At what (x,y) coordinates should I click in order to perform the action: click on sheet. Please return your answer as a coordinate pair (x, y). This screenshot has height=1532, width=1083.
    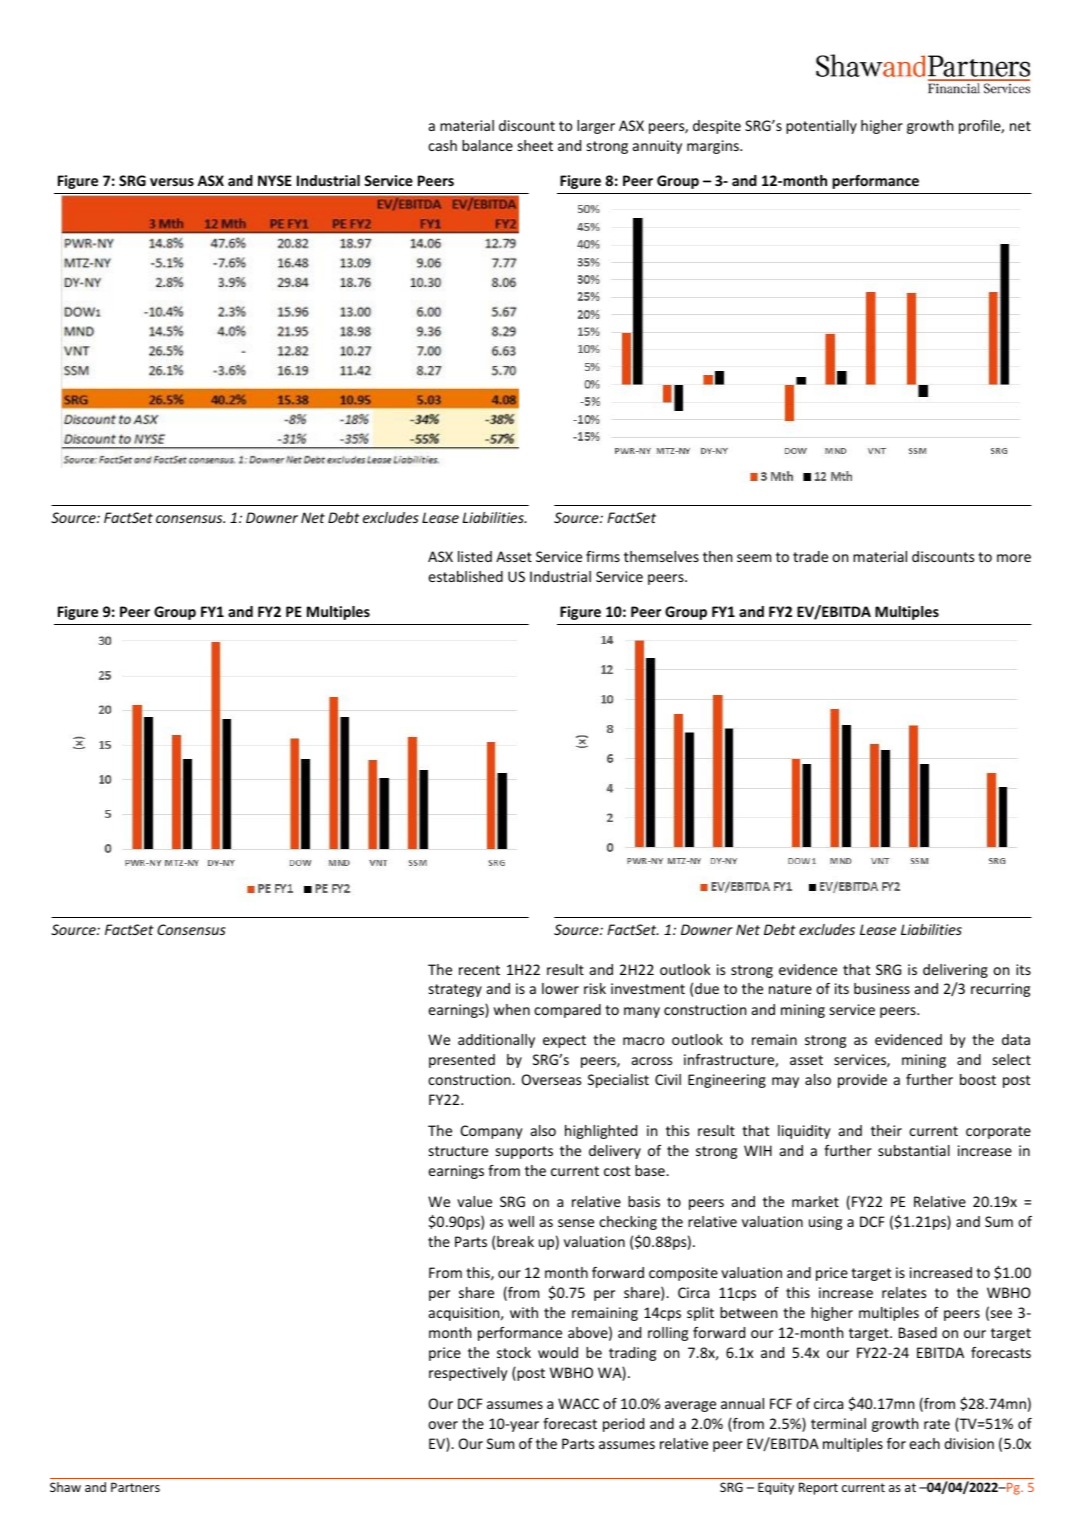
    Looking at the image, I should click on (535, 145).
